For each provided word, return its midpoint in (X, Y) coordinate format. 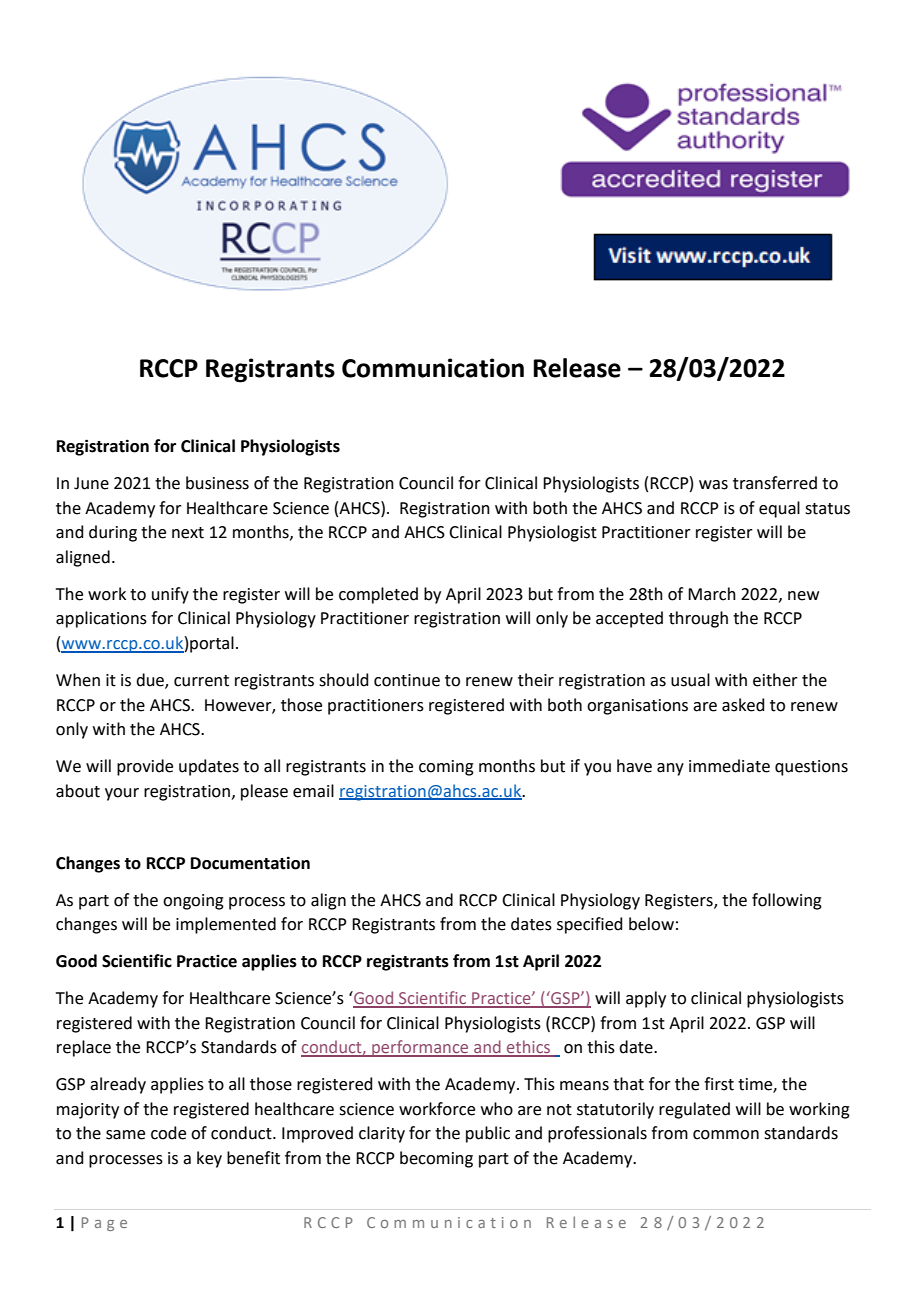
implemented (226, 925)
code (168, 1133)
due (151, 681)
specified (590, 925)
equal (779, 509)
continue (407, 680)
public (488, 1134)
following (787, 901)
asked (743, 705)
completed (378, 595)
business (217, 483)
